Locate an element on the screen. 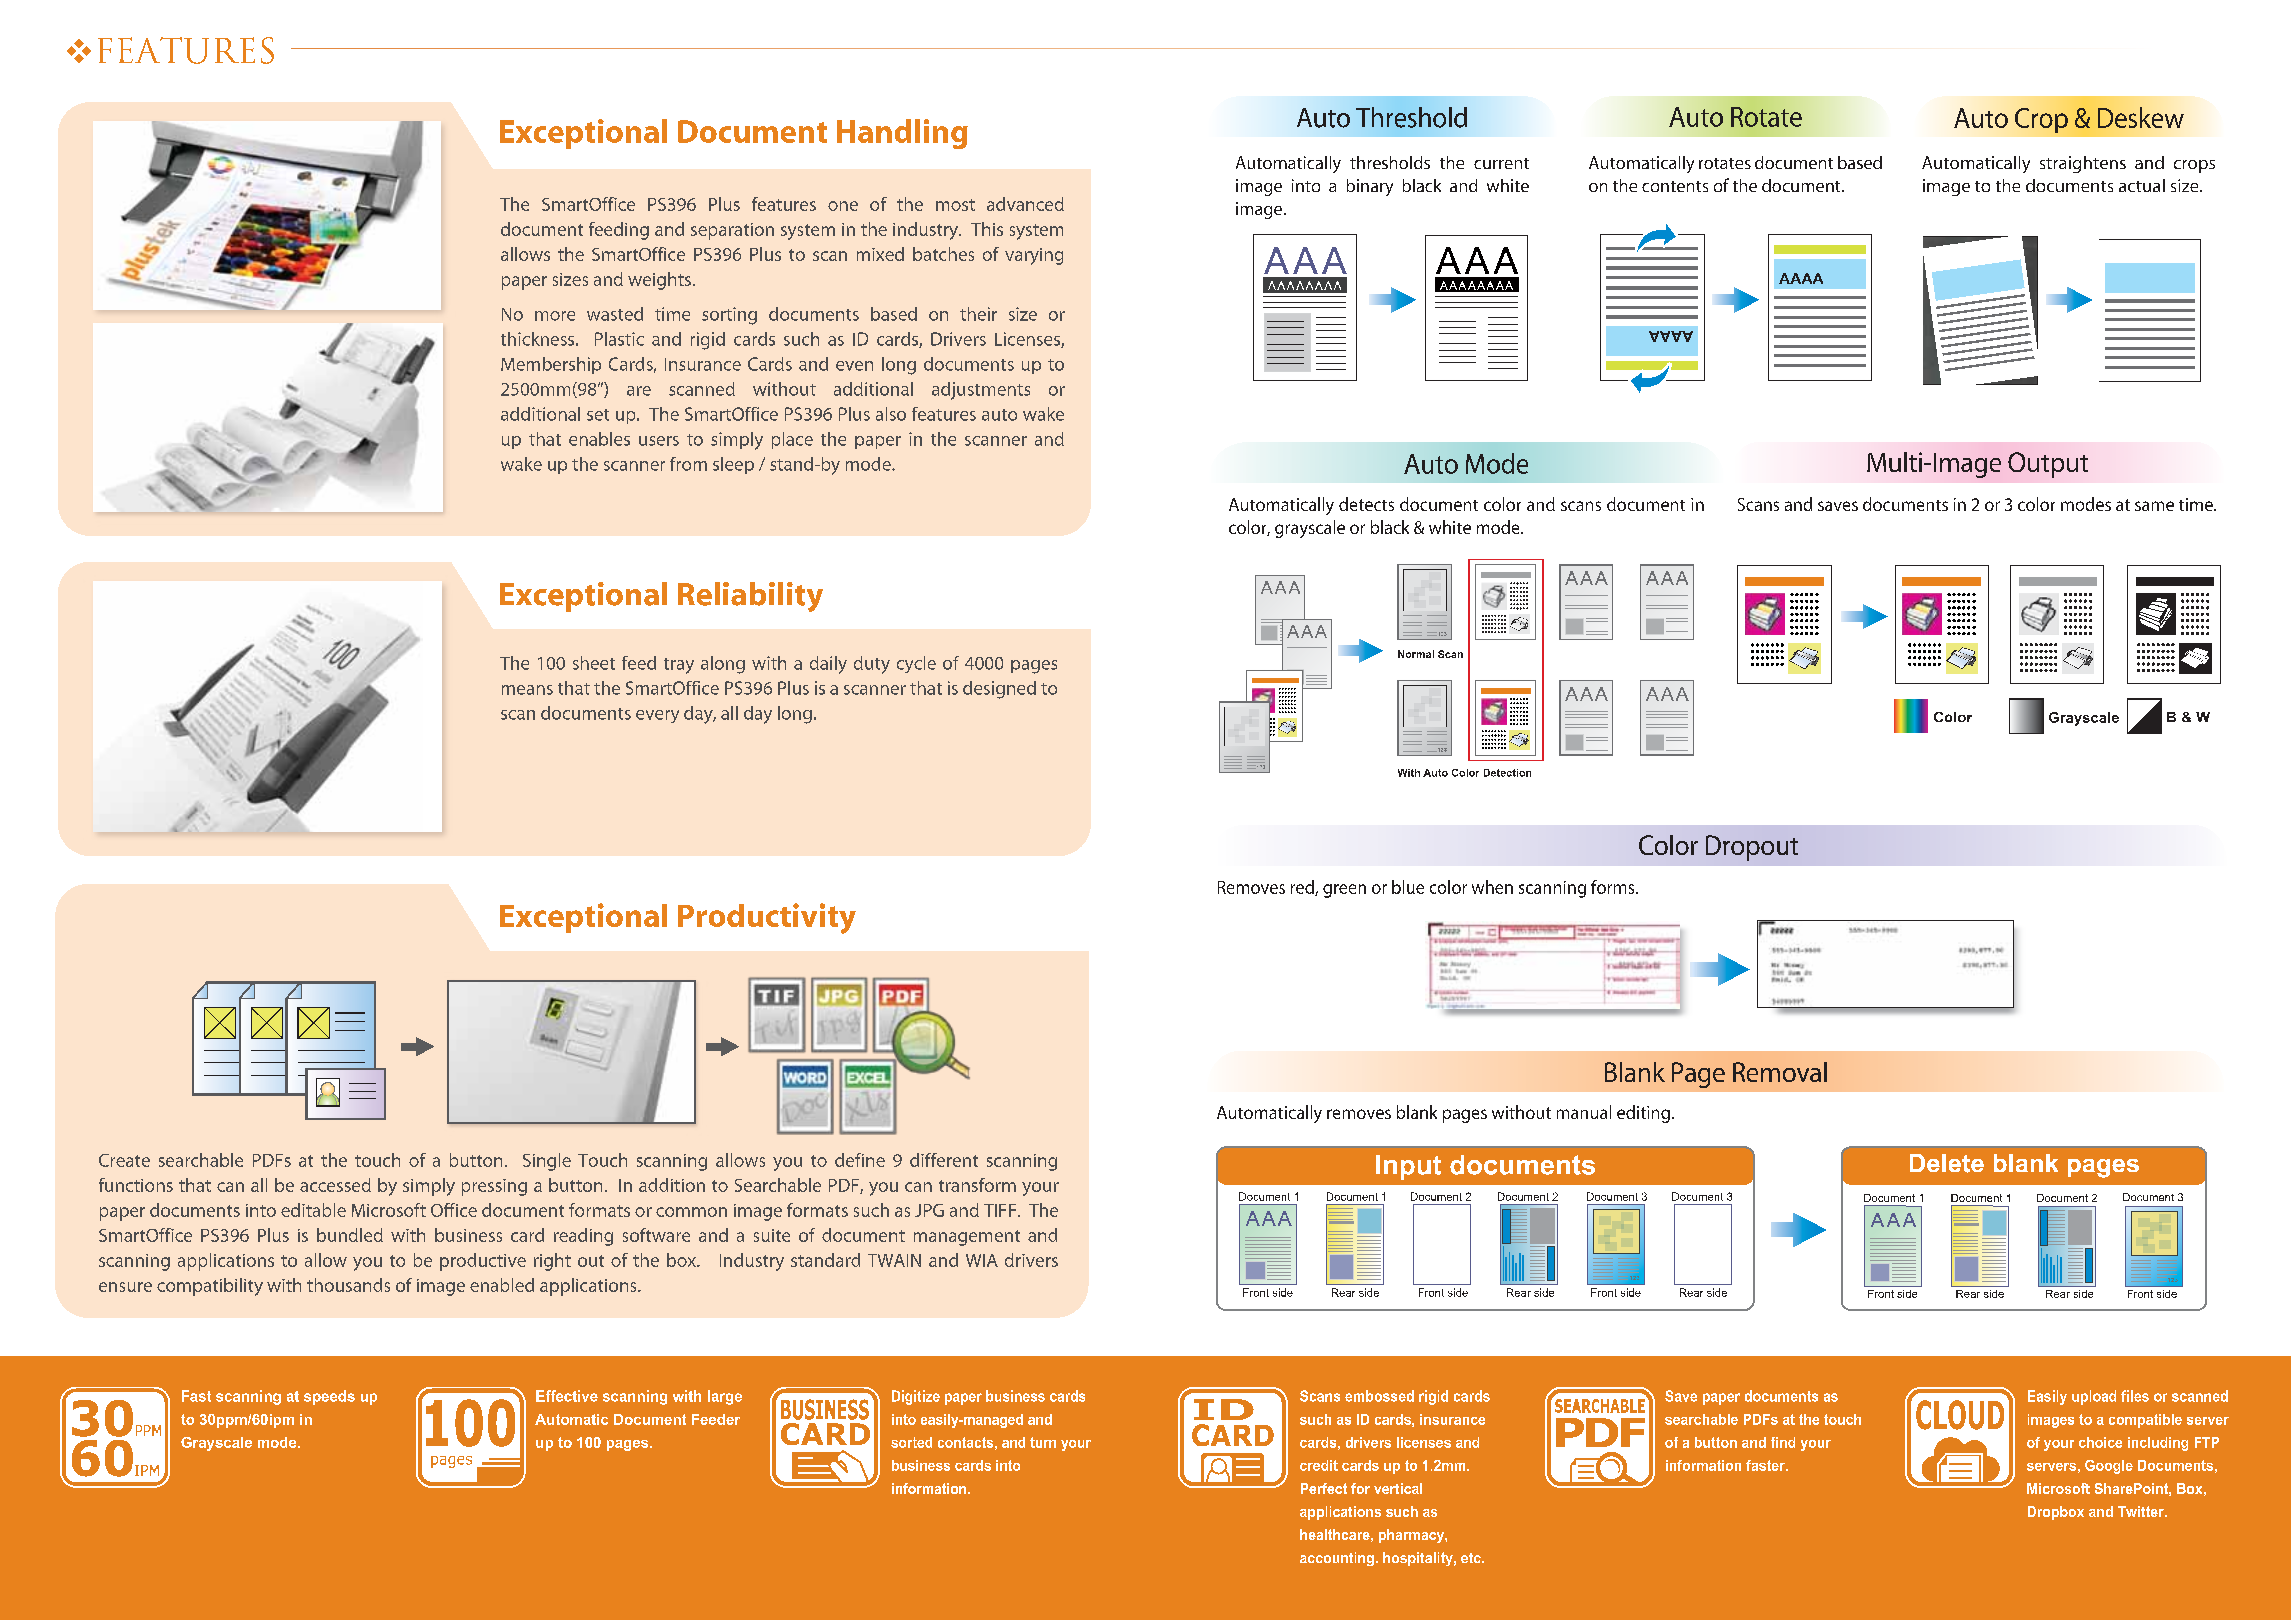  means is located at coordinates (527, 690).
